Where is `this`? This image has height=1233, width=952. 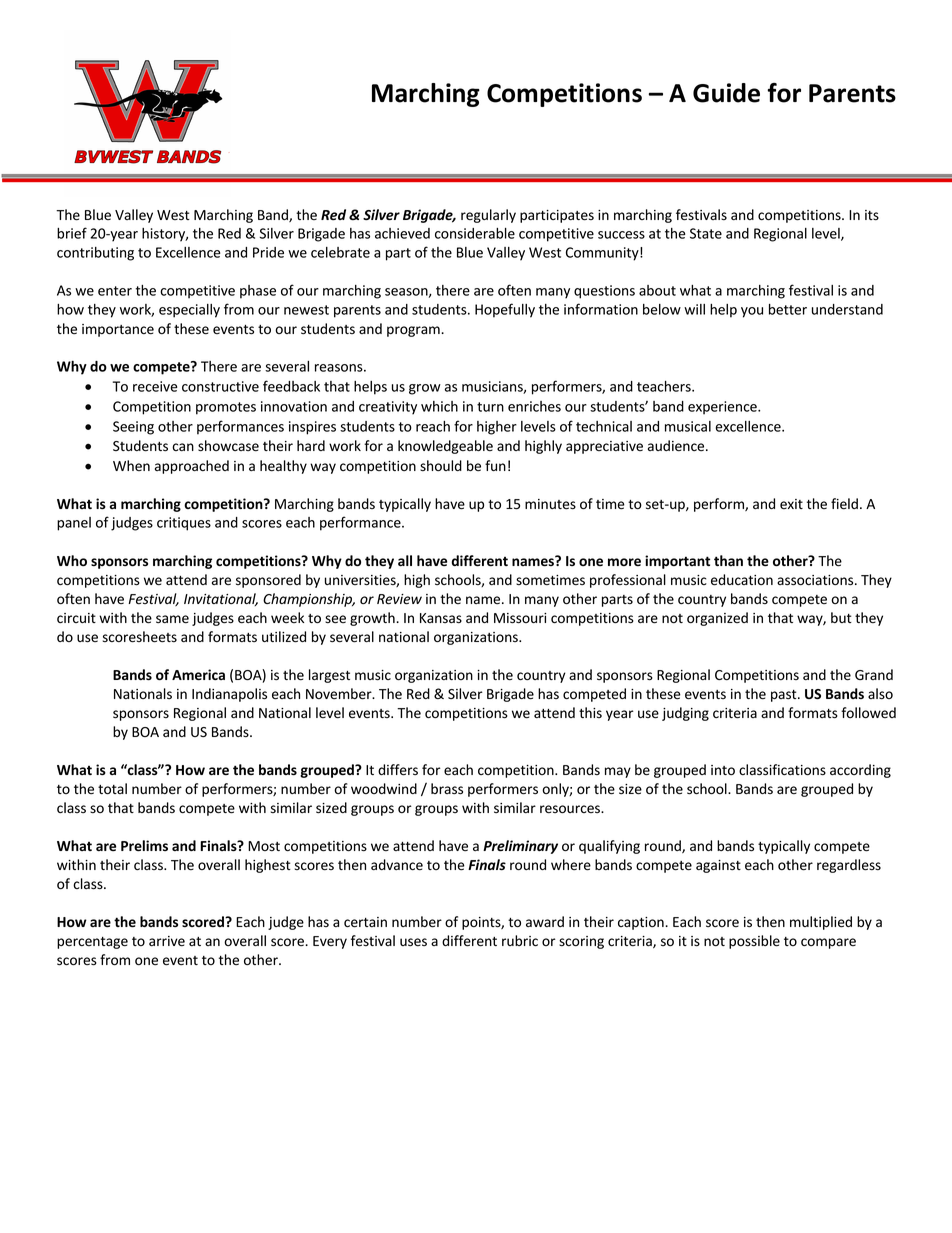 this is located at coordinates (590, 712).
